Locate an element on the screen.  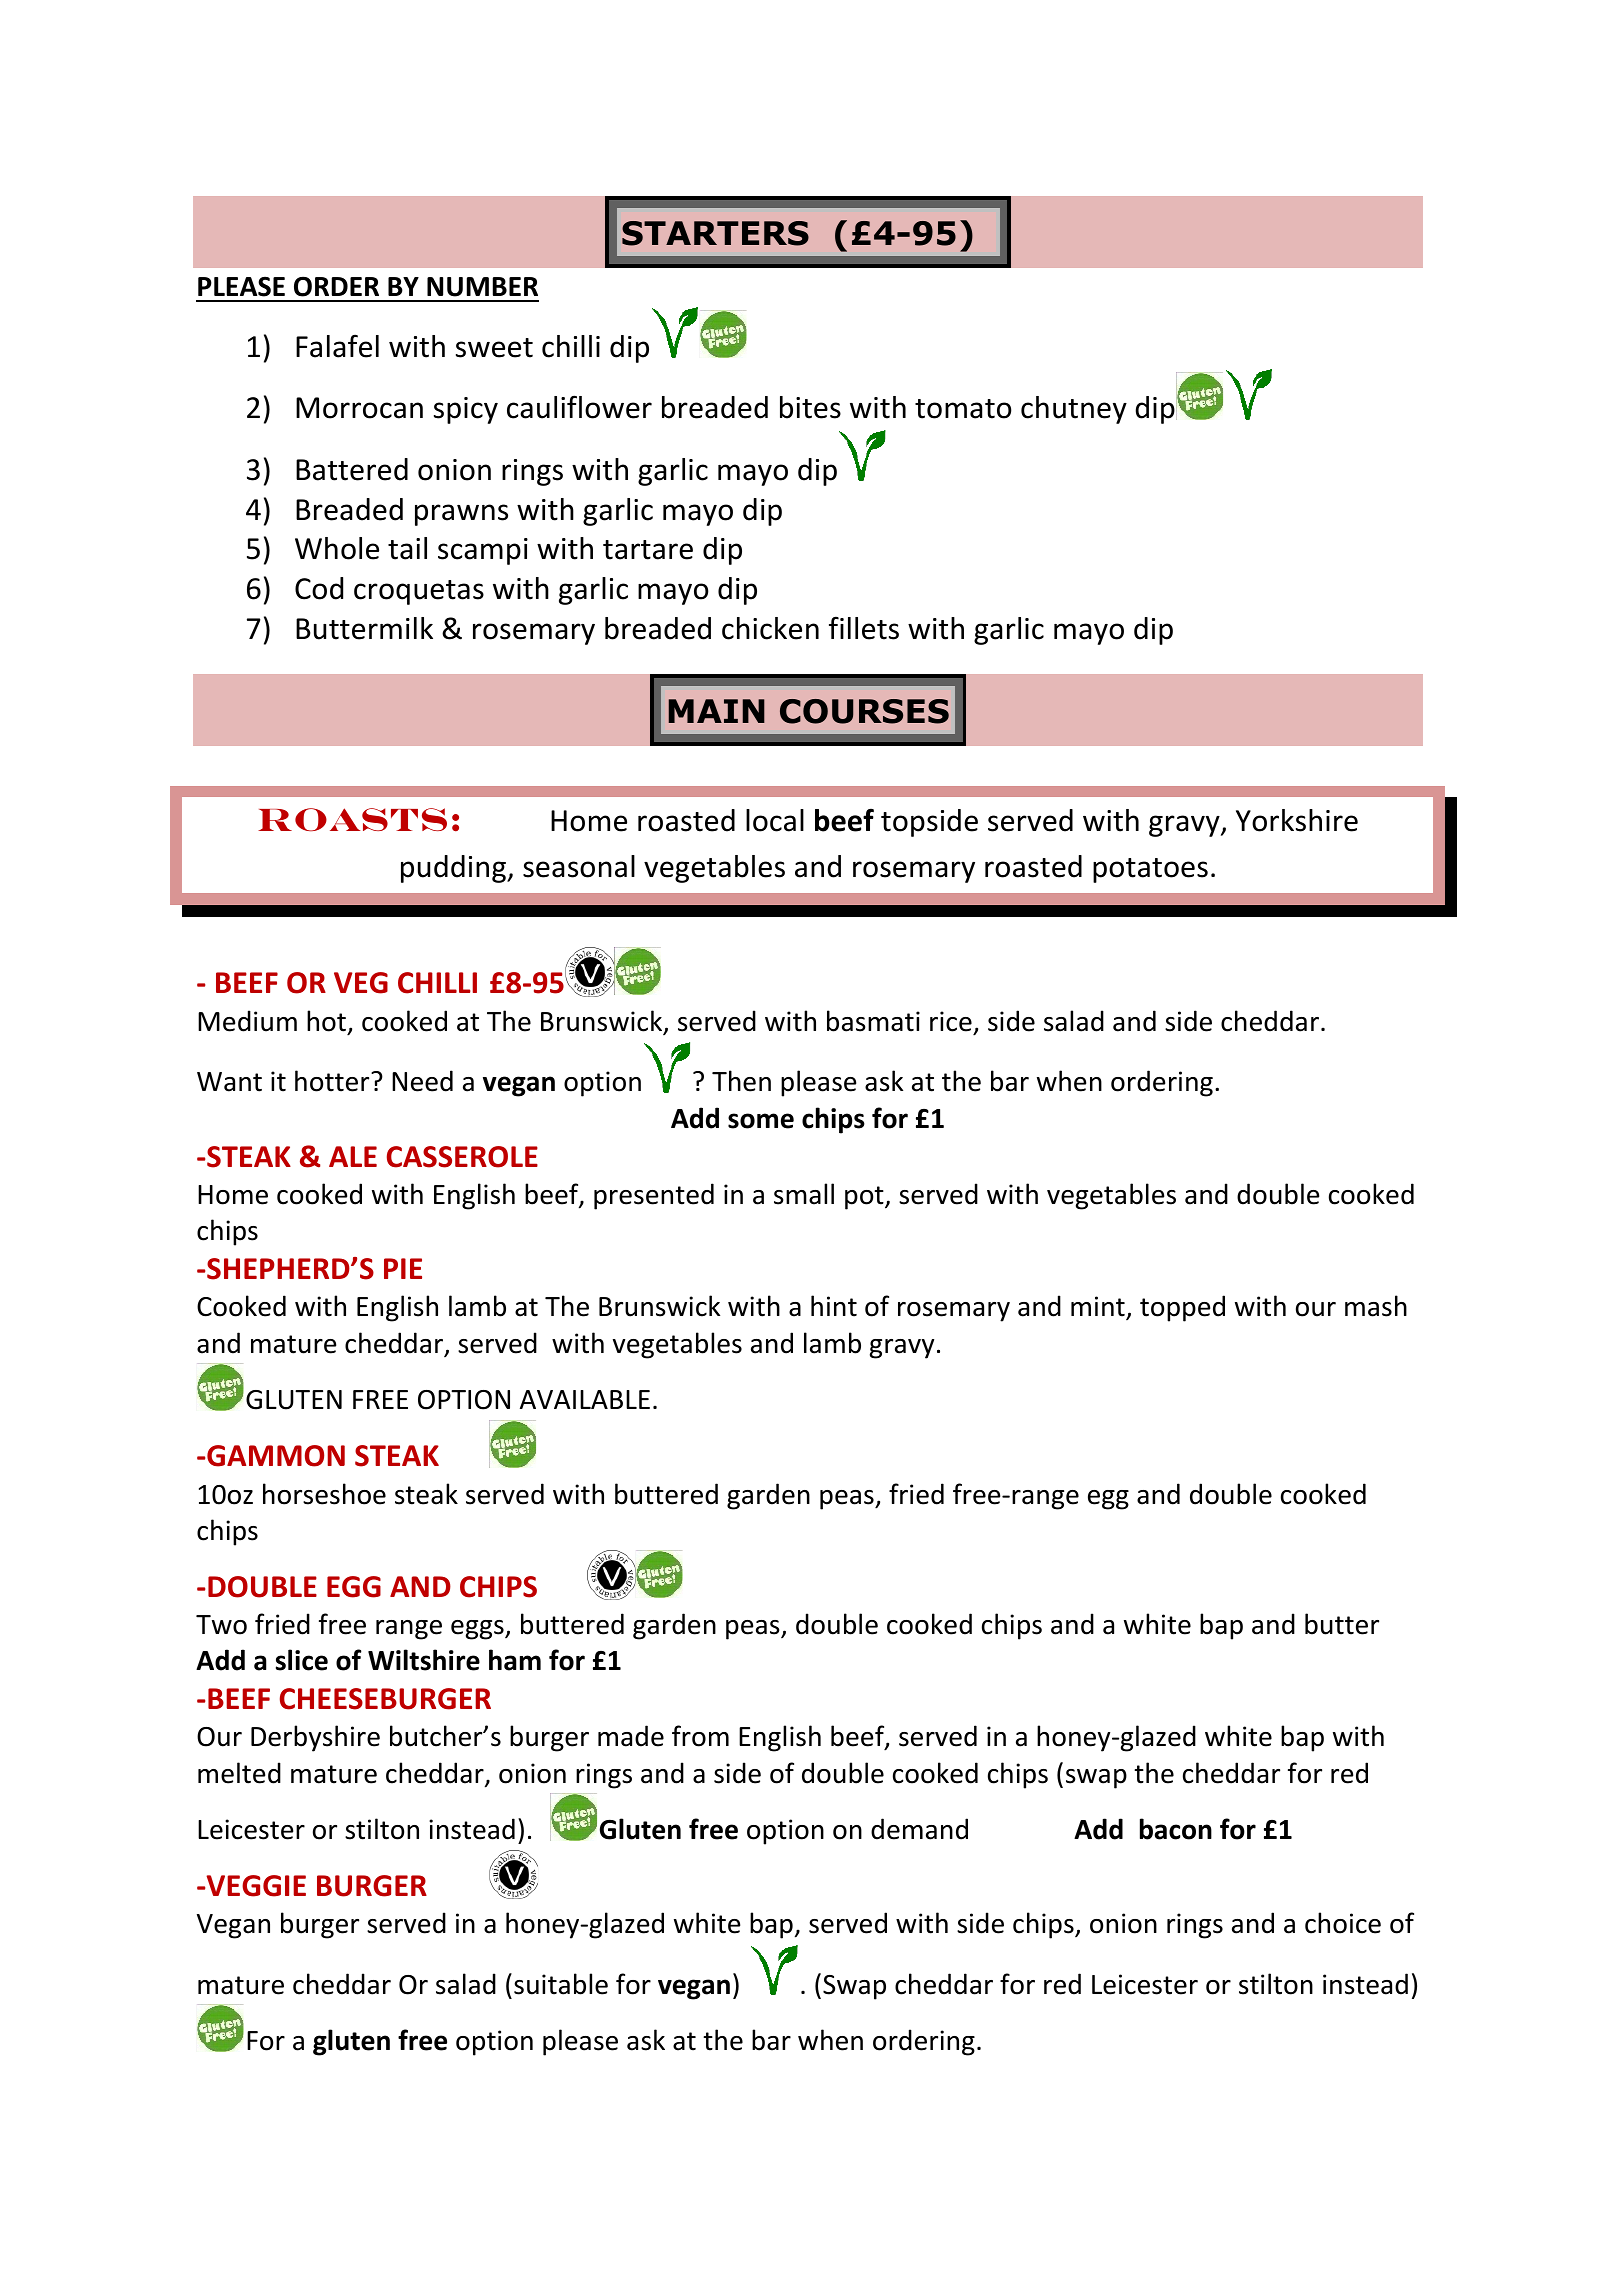
Falafel is located at coordinates (337, 346).
